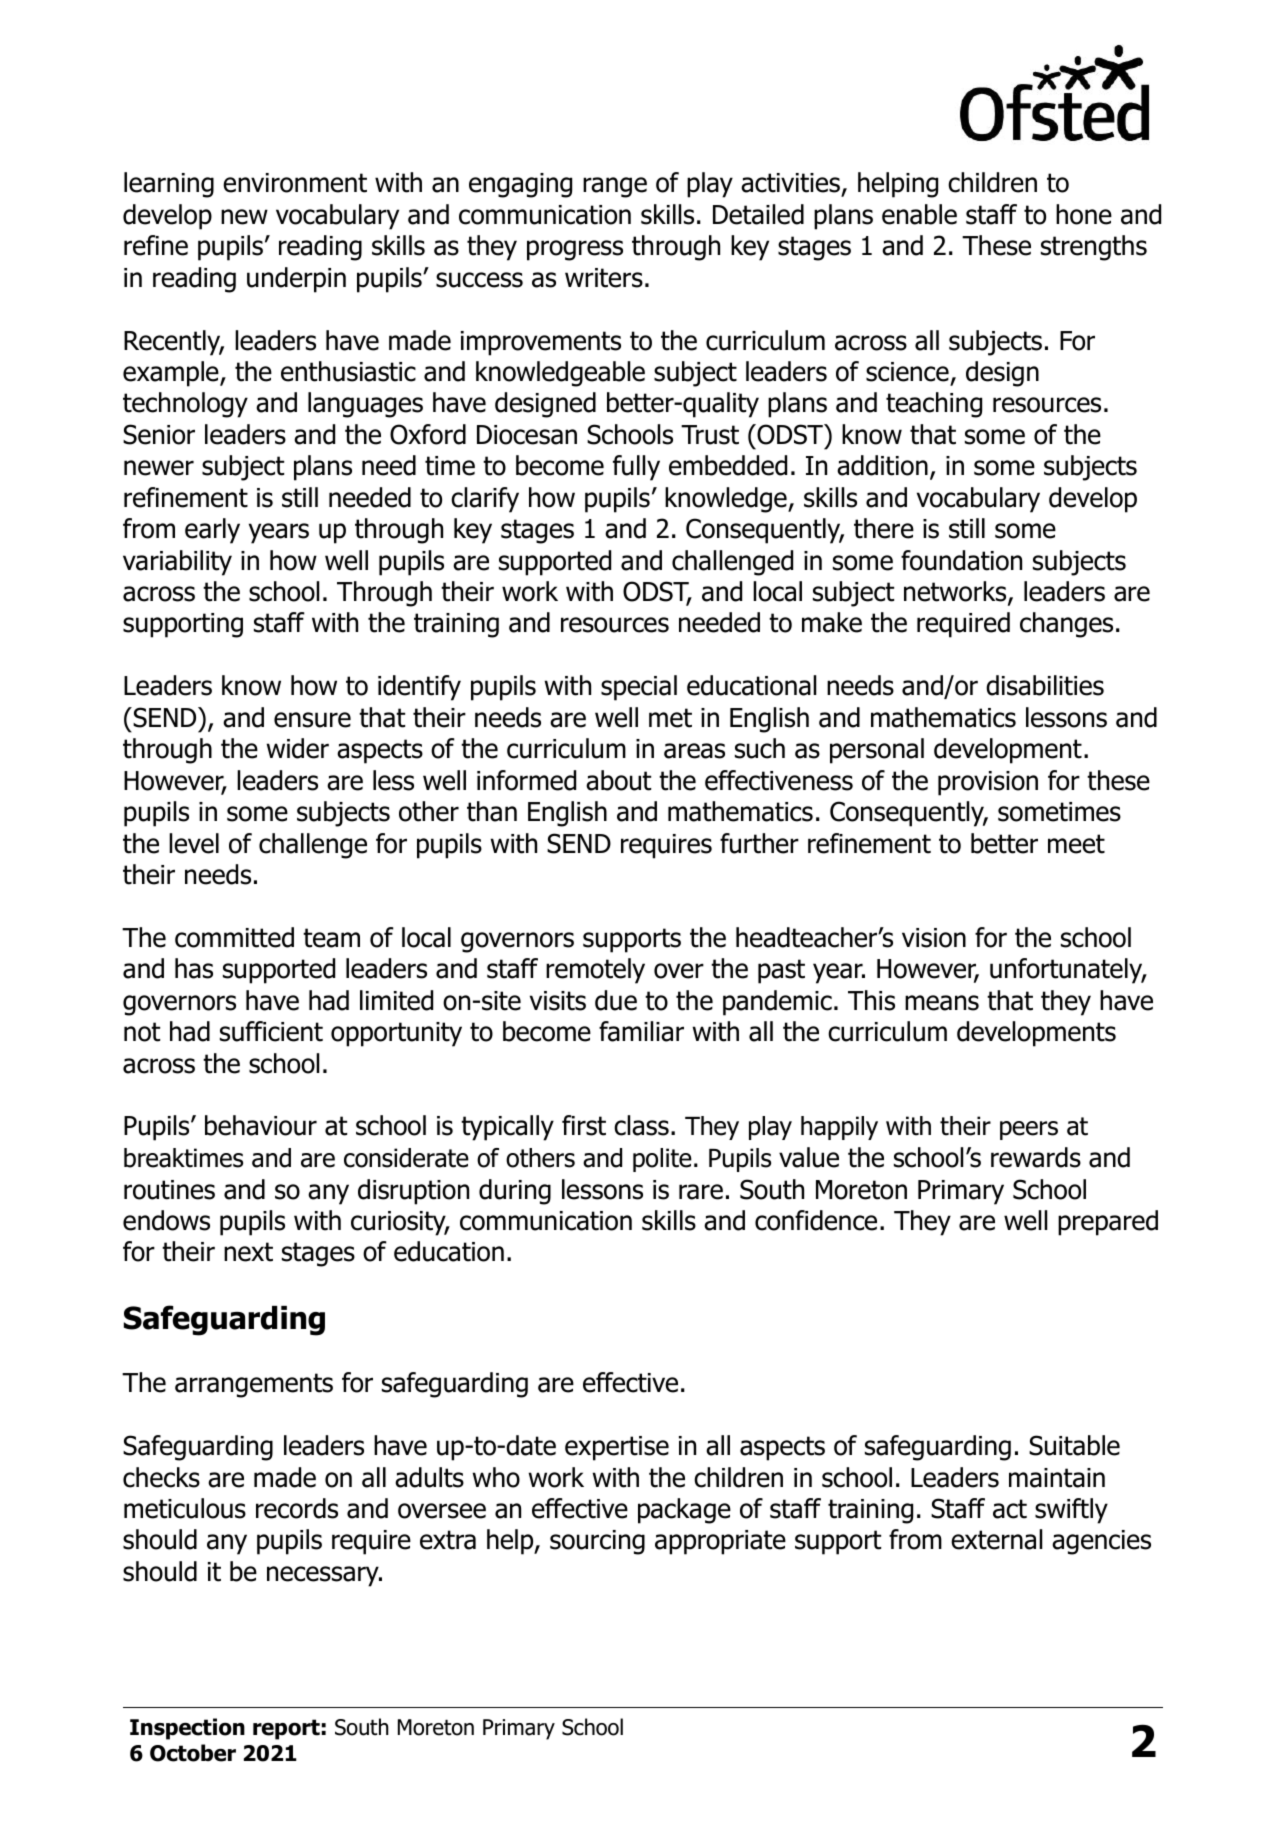  I want to click on special, so click(639, 688).
